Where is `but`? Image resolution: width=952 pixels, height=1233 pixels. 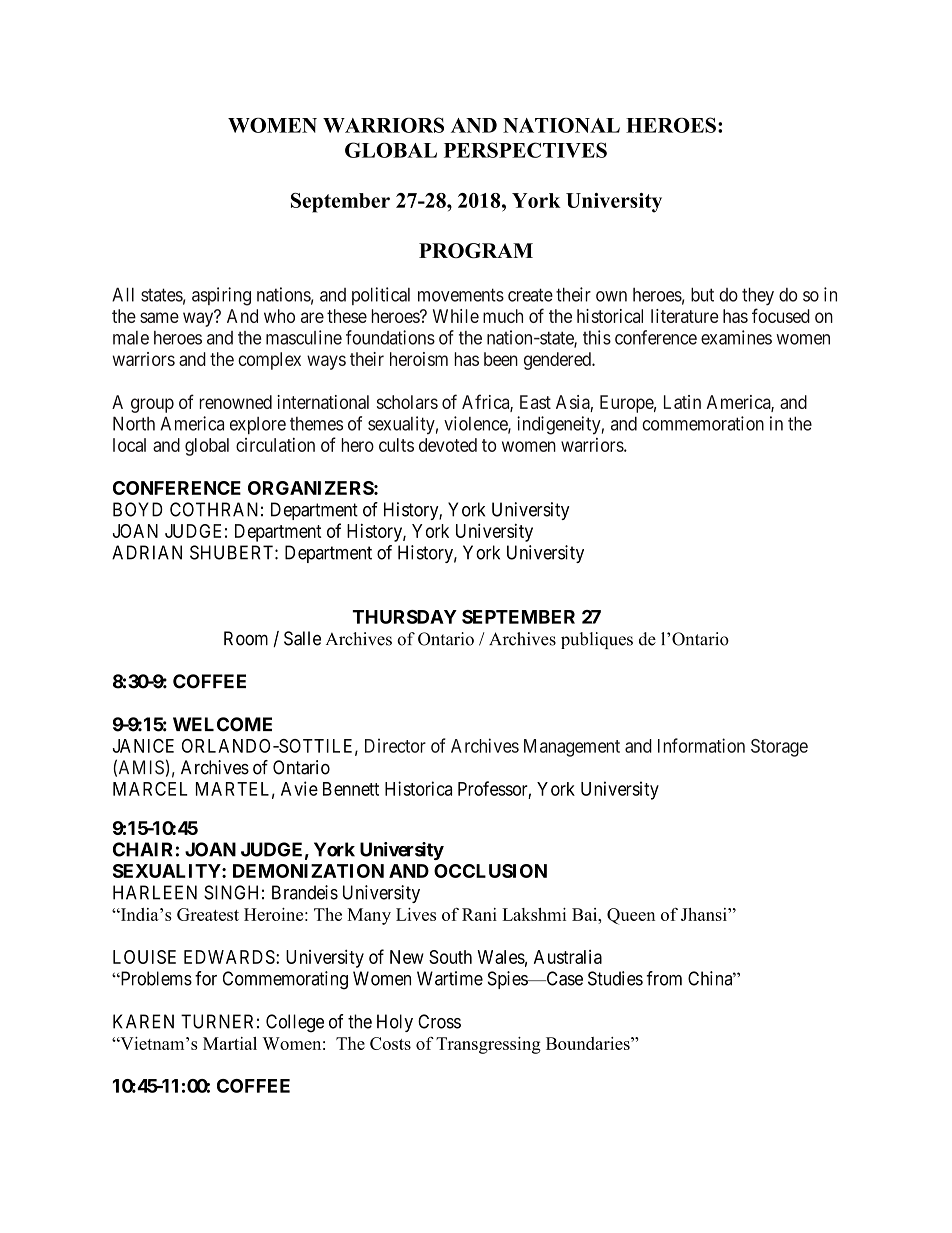 but is located at coordinates (702, 294).
